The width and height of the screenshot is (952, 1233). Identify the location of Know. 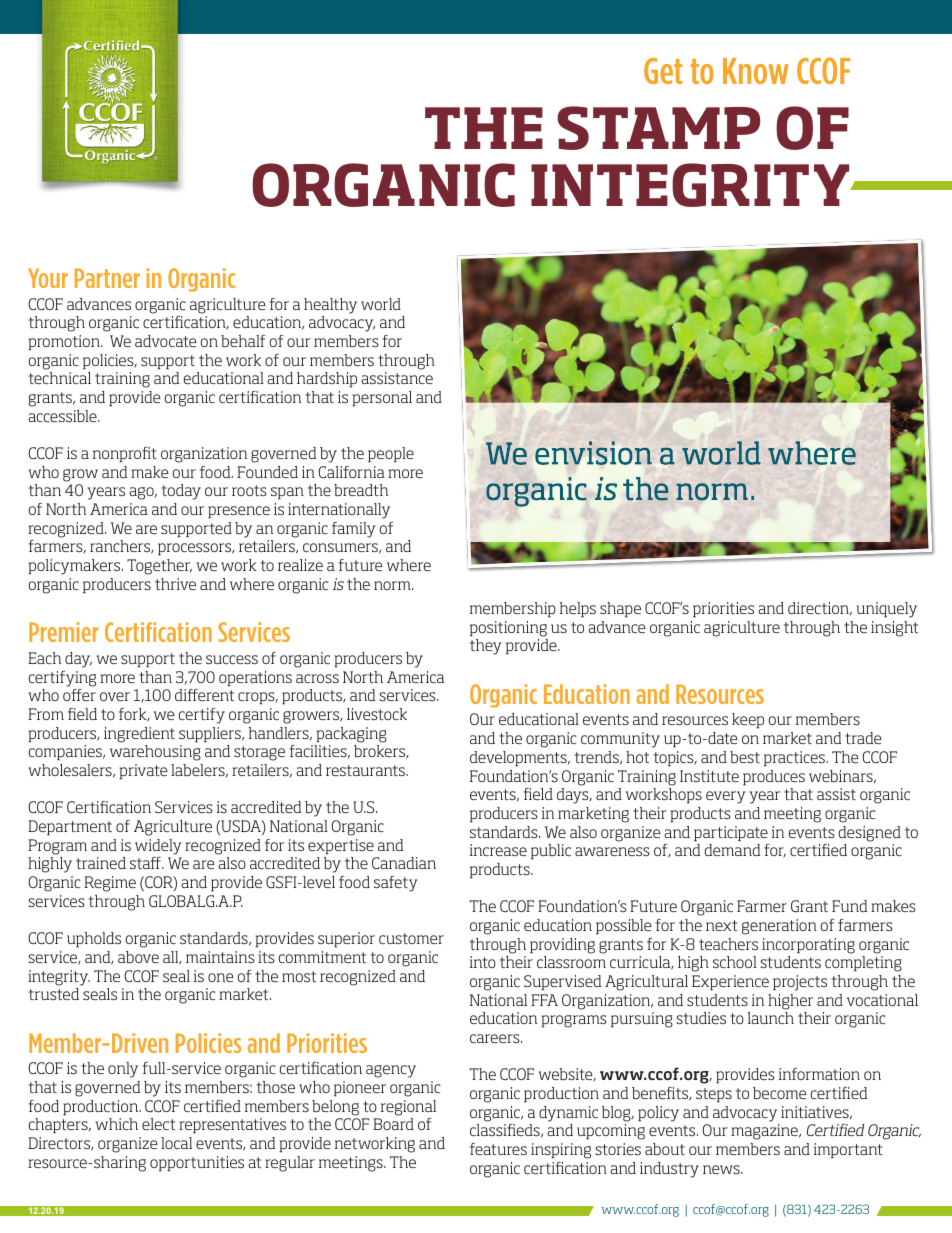
(756, 71).
